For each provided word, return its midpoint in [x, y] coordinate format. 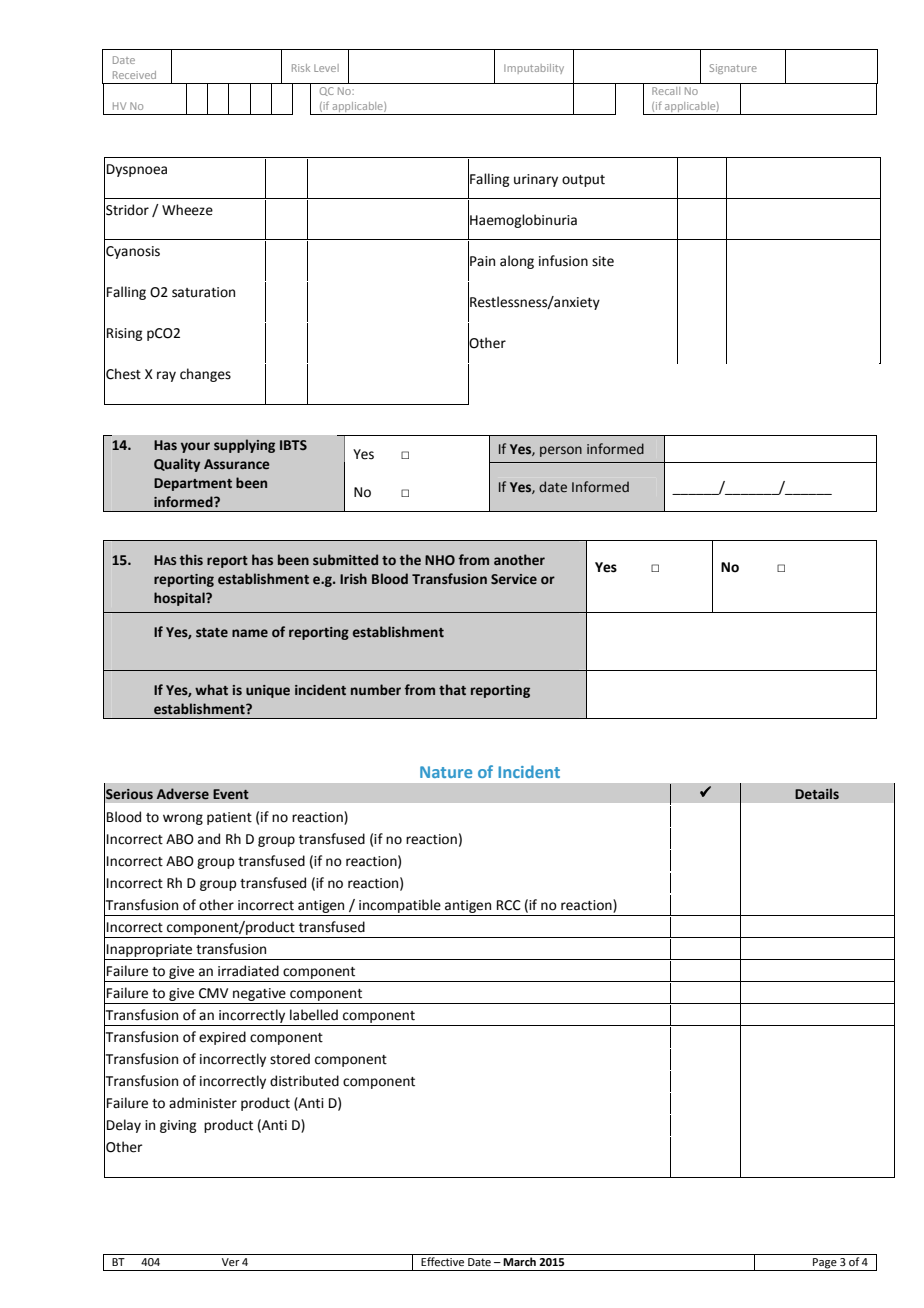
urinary [536, 180]
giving [178, 1126]
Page [825, 1264]
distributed [304, 1081]
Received [134, 75]
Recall [666, 91]
